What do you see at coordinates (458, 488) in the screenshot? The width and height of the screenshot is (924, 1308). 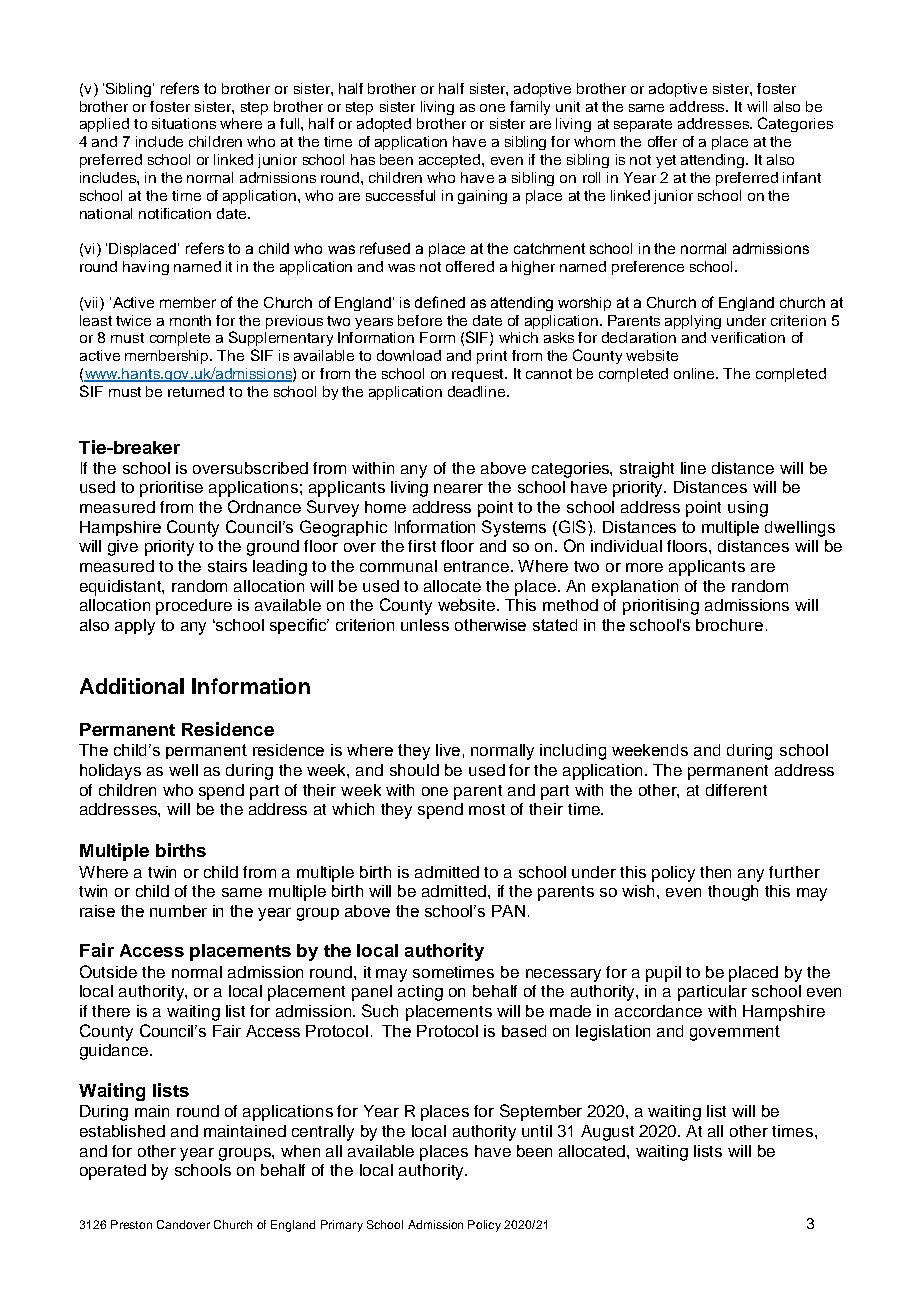 I see `nearer` at bounding box center [458, 488].
